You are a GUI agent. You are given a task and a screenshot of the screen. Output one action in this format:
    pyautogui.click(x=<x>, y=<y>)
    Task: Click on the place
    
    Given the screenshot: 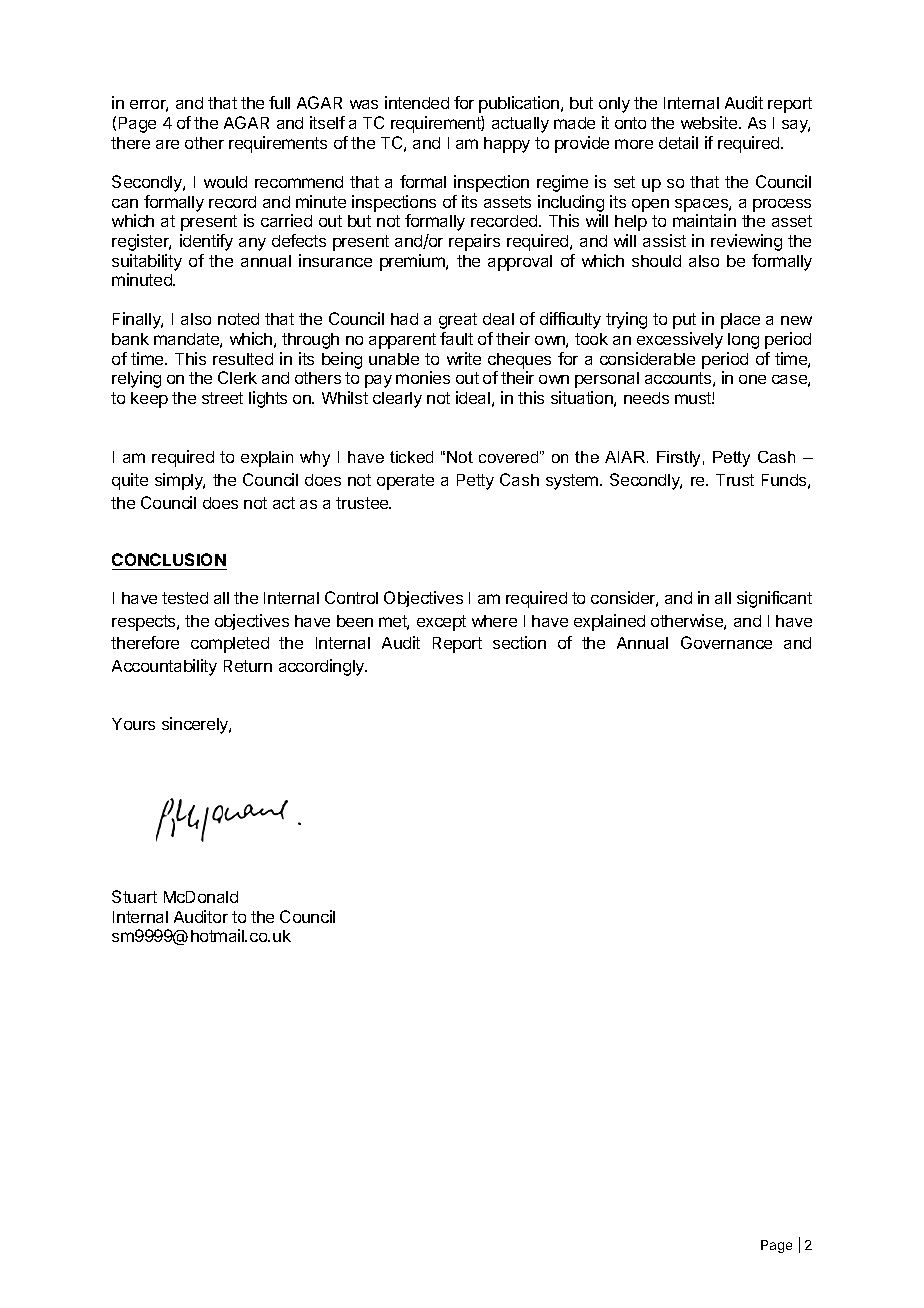 What is the action you would take?
    pyautogui.click(x=740, y=321)
